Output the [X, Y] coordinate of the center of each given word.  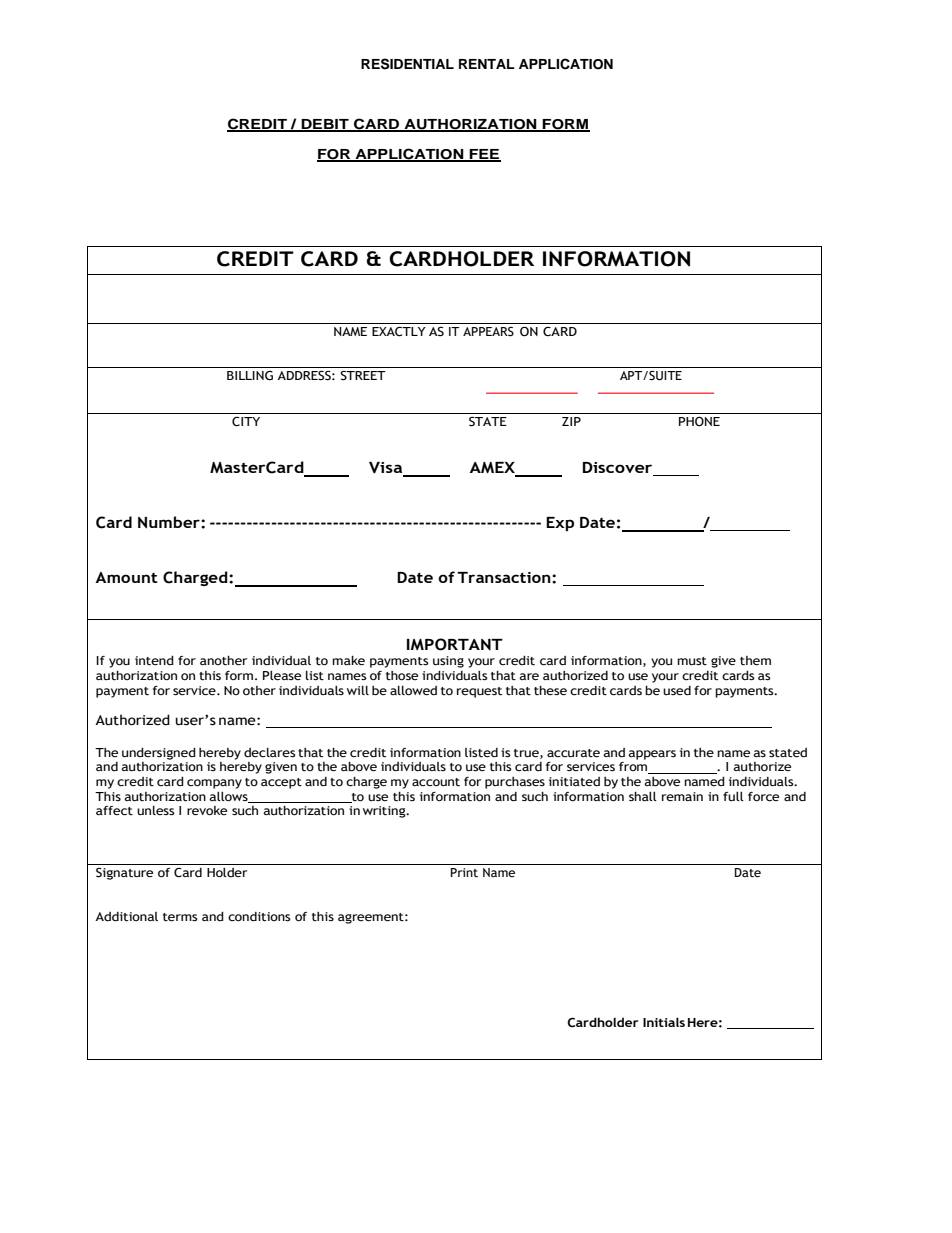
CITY [246, 422]
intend [154, 661]
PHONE [699, 421]
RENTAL [487, 64]
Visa [387, 469]
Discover [619, 469]
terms [180, 917]
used [677, 691]
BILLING [250, 376]
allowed [413, 691]
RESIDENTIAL [407, 64]
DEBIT [325, 125]
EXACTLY [399, 332]
